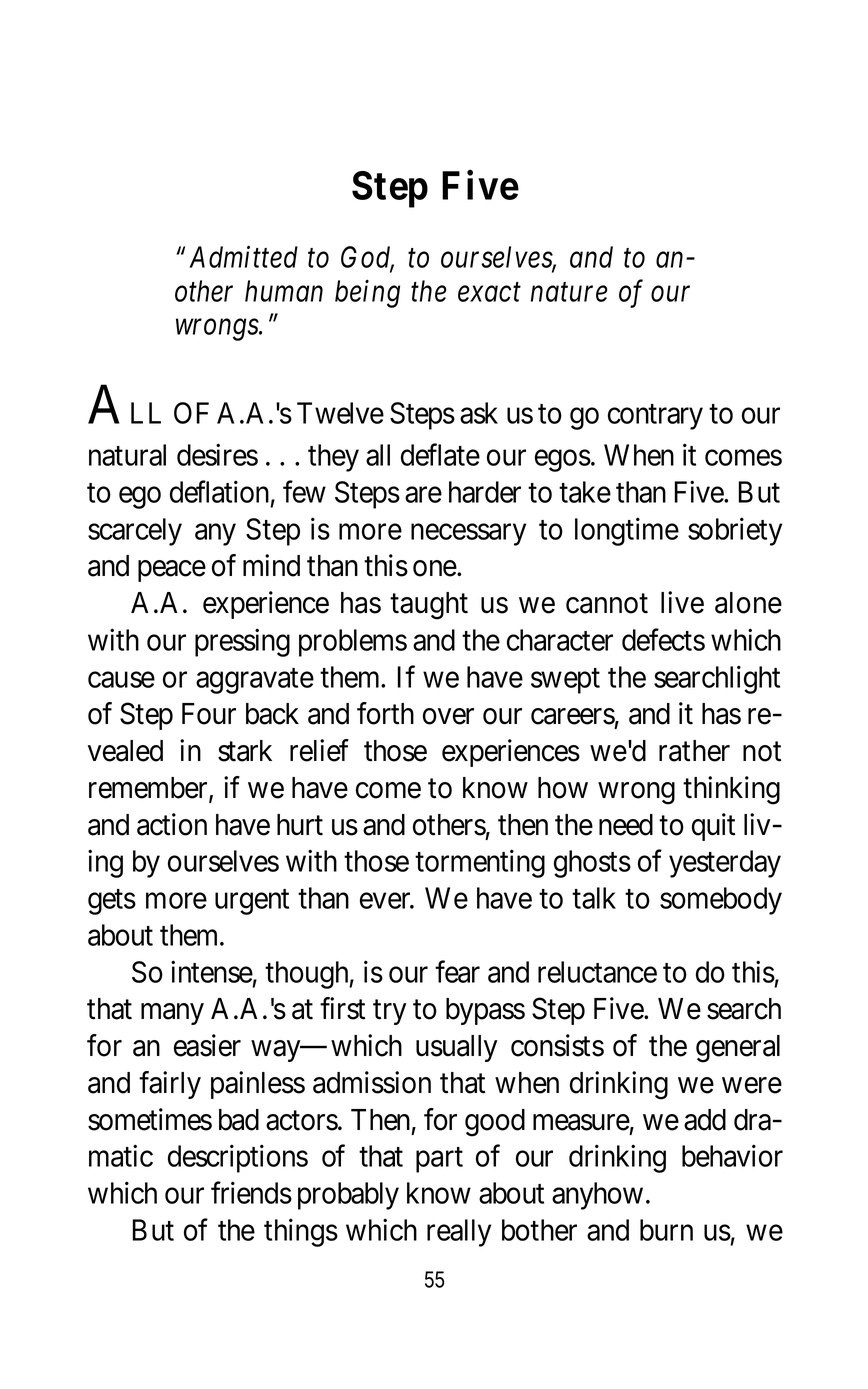 This screenshot has height=1389, width=868. What do you see at coordinates (209, 714) in the screenshot?
I see `Four` at bounding box center [209, 714].
